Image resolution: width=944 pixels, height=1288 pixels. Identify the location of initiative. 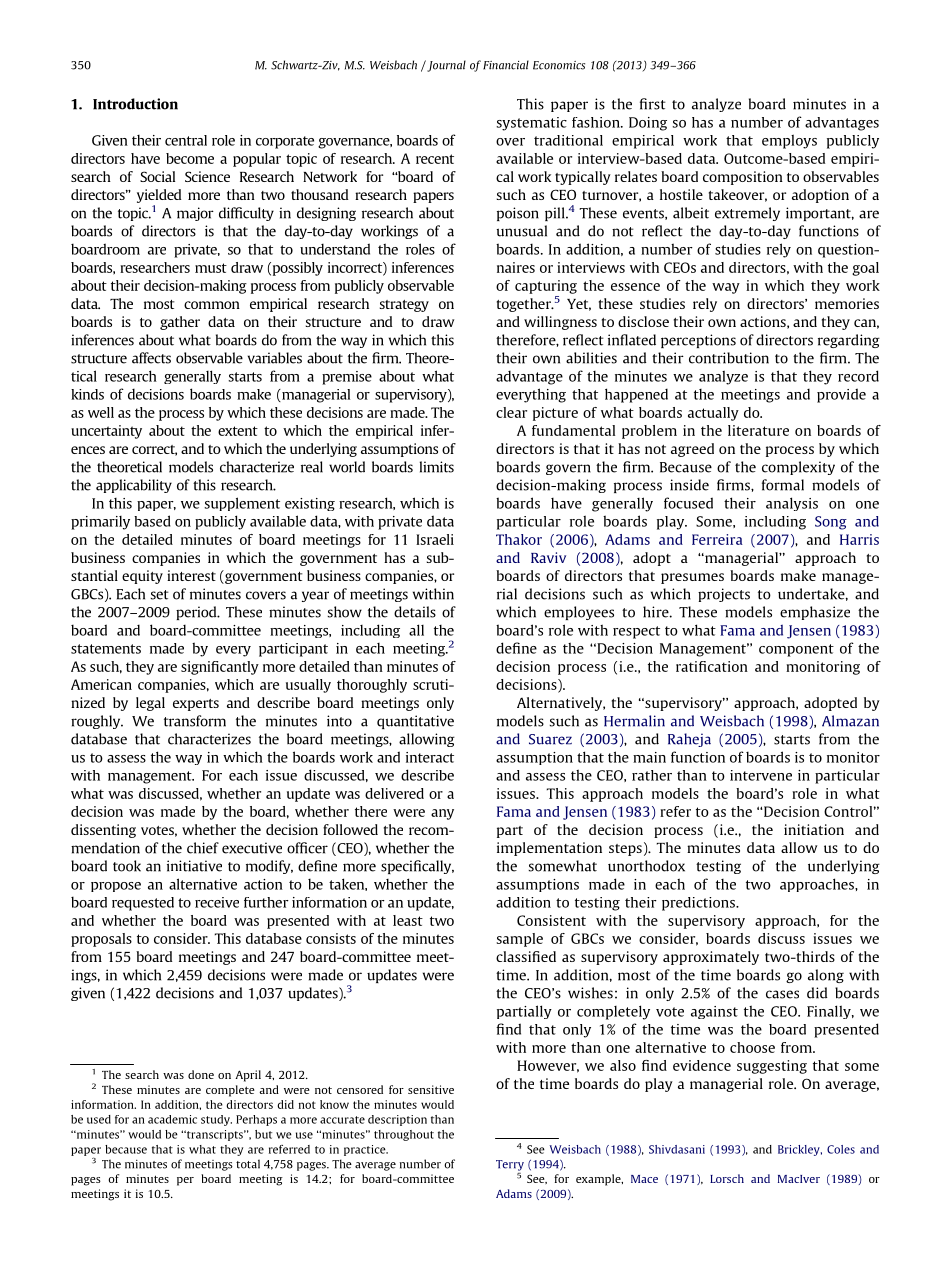
(194, 866).
